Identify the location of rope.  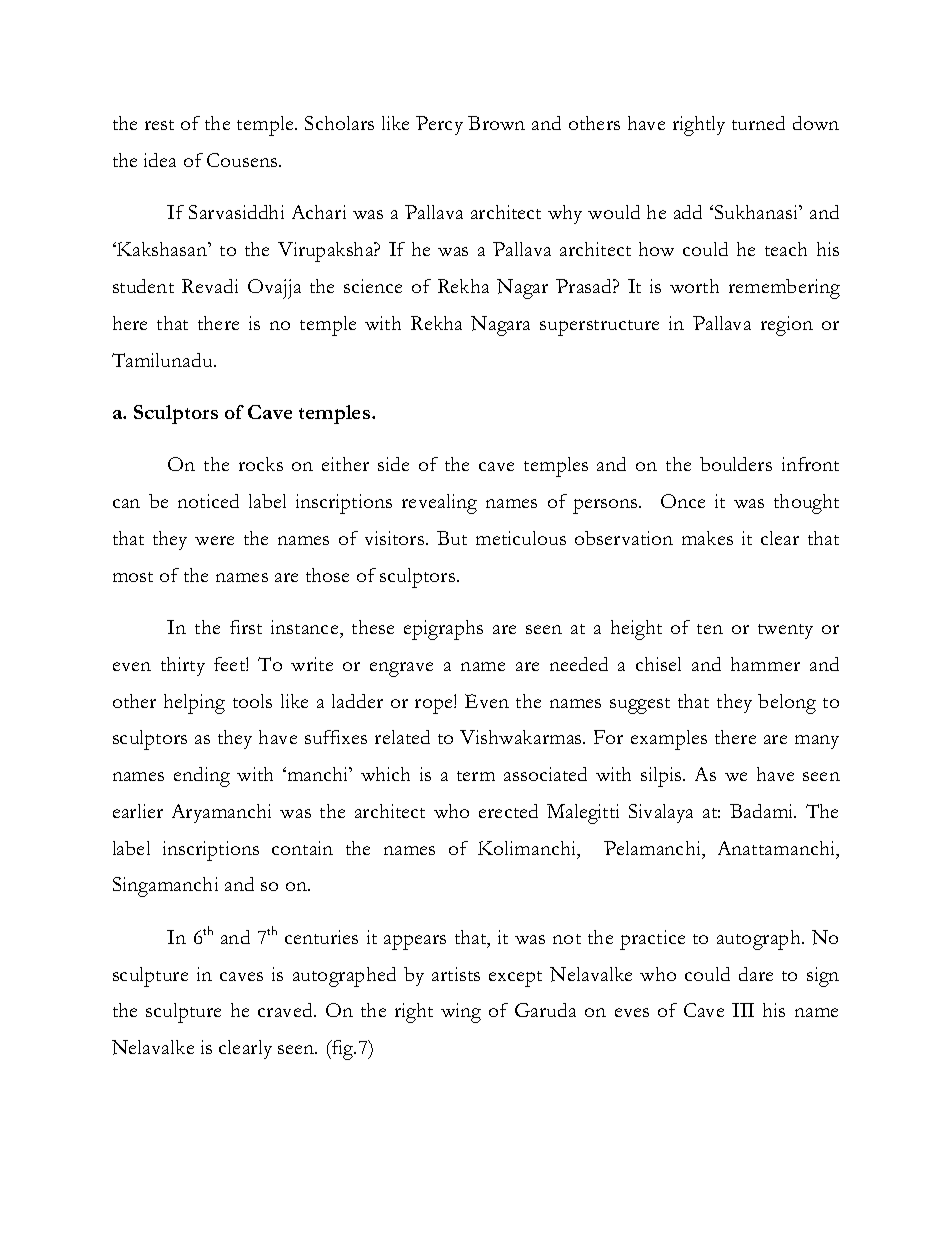
(435, 706).
